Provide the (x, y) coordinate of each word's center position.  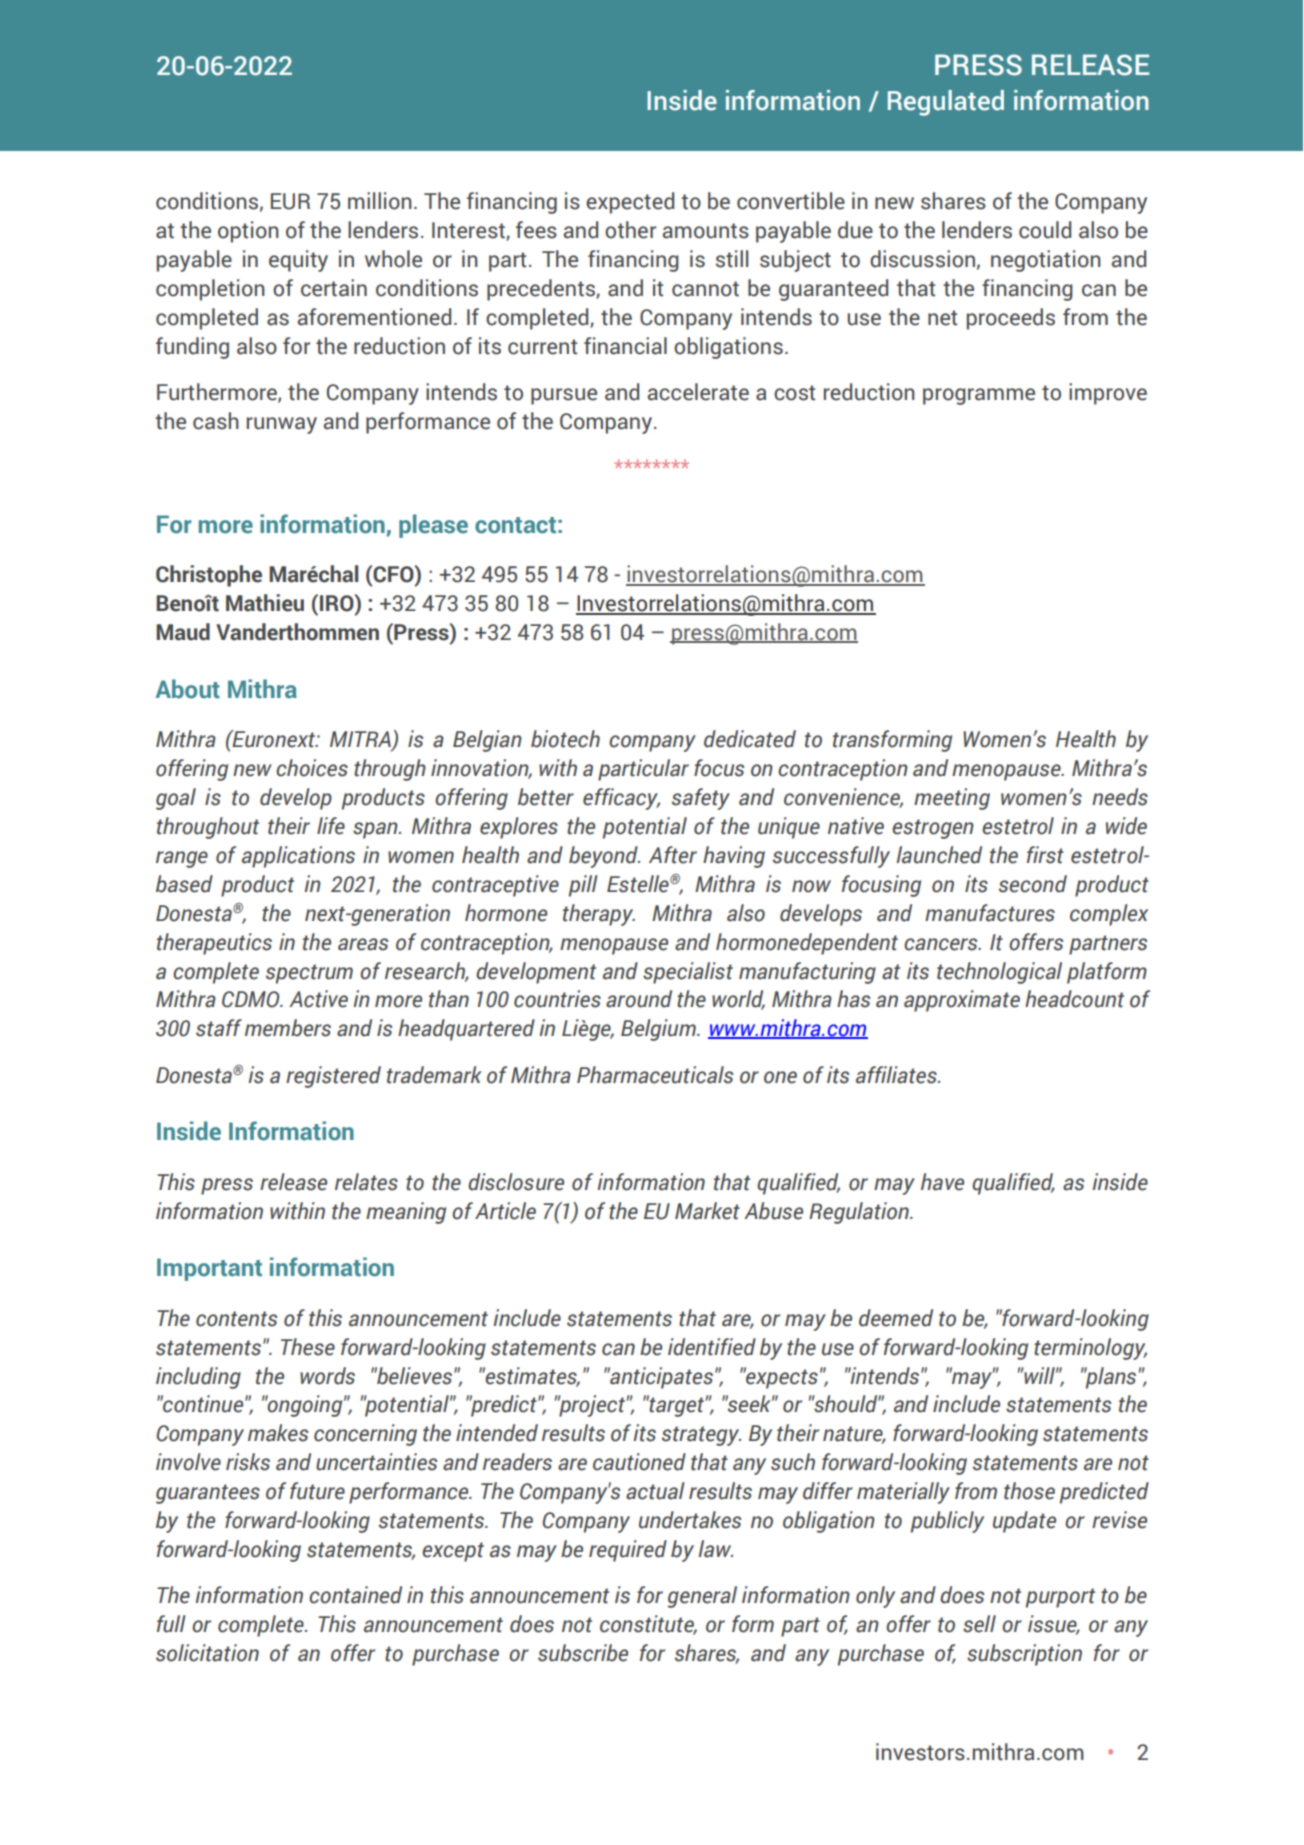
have (942, 1182)
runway (282, 425)
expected (630, 203)
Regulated (946, 103)
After (673, 855)
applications (298, 857)
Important (209, 1269)
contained (355, 1595)
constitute (648, 1625)
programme (979, 396)
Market (707, 1211)
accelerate (698, 392)
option (248, 232)
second (1033, 884)
